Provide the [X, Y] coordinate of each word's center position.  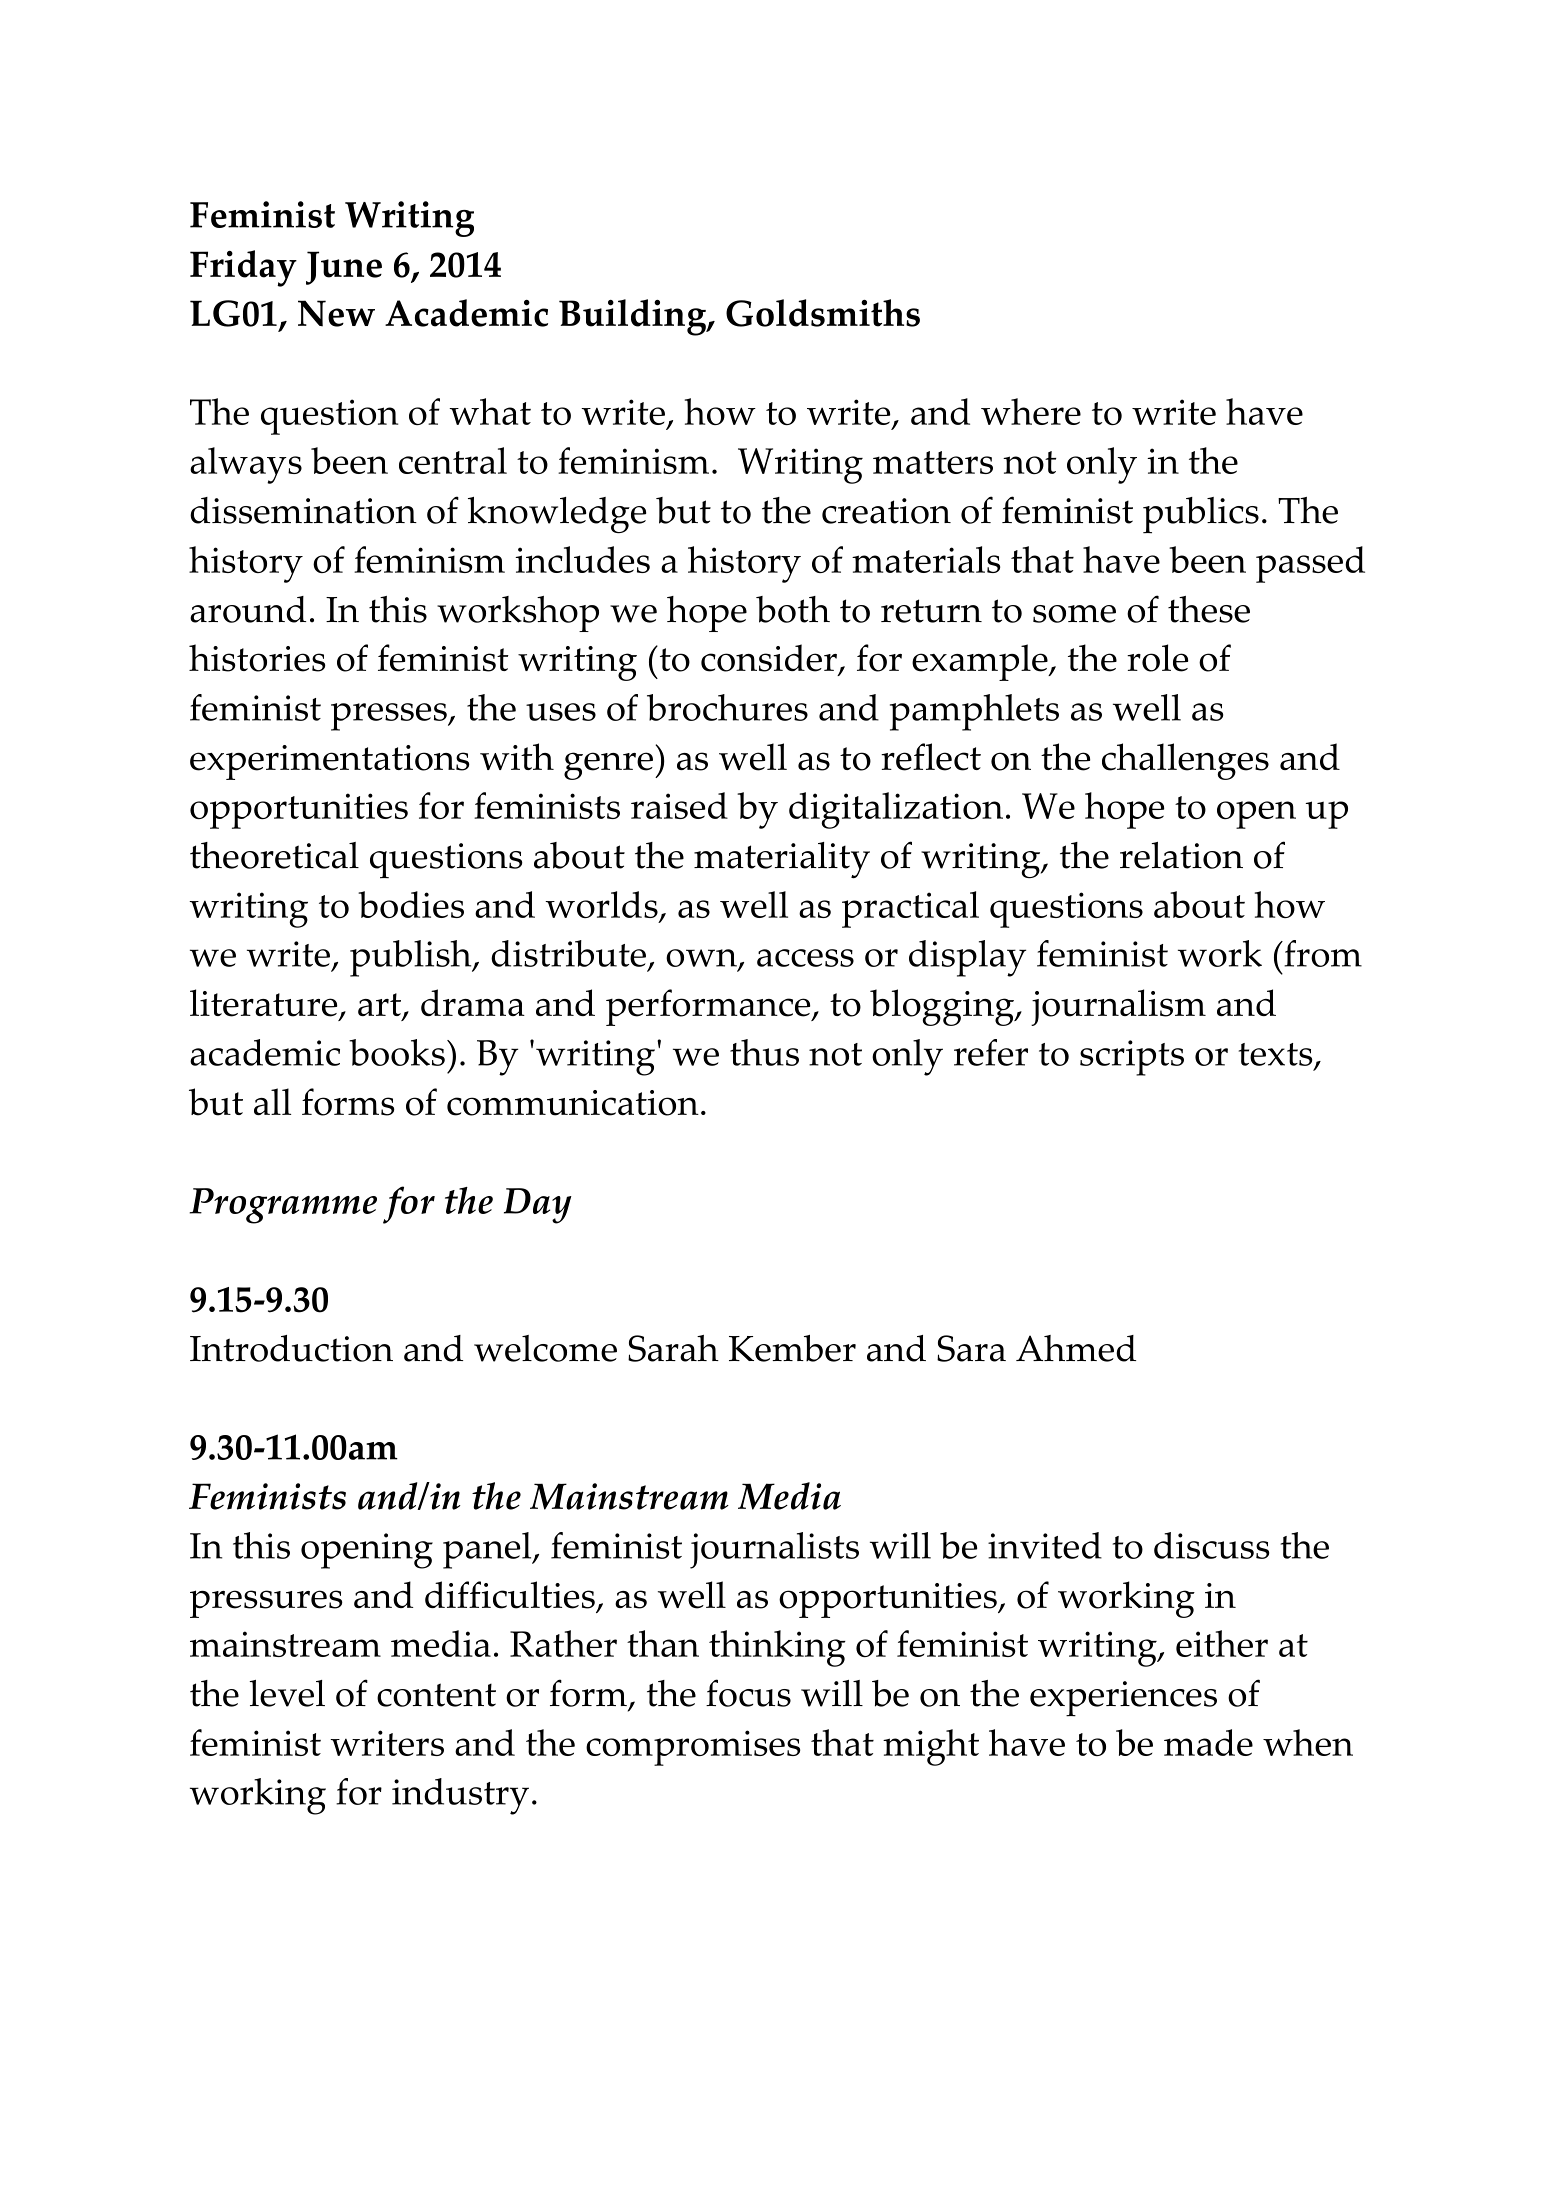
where [1031, 411]
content [436, 1695]
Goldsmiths [823, 313]
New [336, 313]
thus [764, 1052]
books [397, 1052]
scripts [1132, 1058]
